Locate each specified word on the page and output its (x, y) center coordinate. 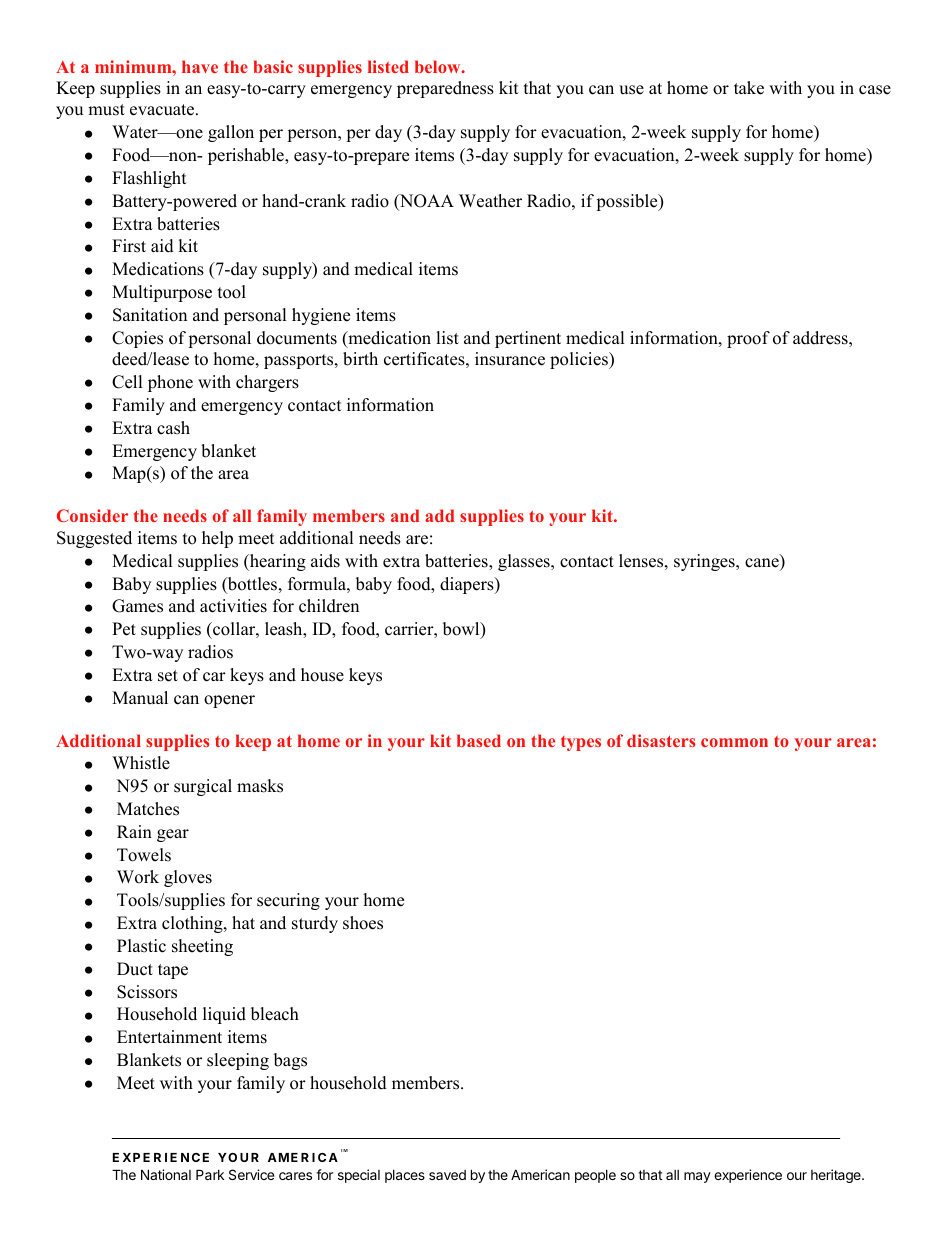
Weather (490, 201)
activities (233, 606)
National (166, 1174)
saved (447, 1175)
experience (748, 1176)
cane (763, 564)
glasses (525, 562)
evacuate (163, 110)
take (749, 88)
